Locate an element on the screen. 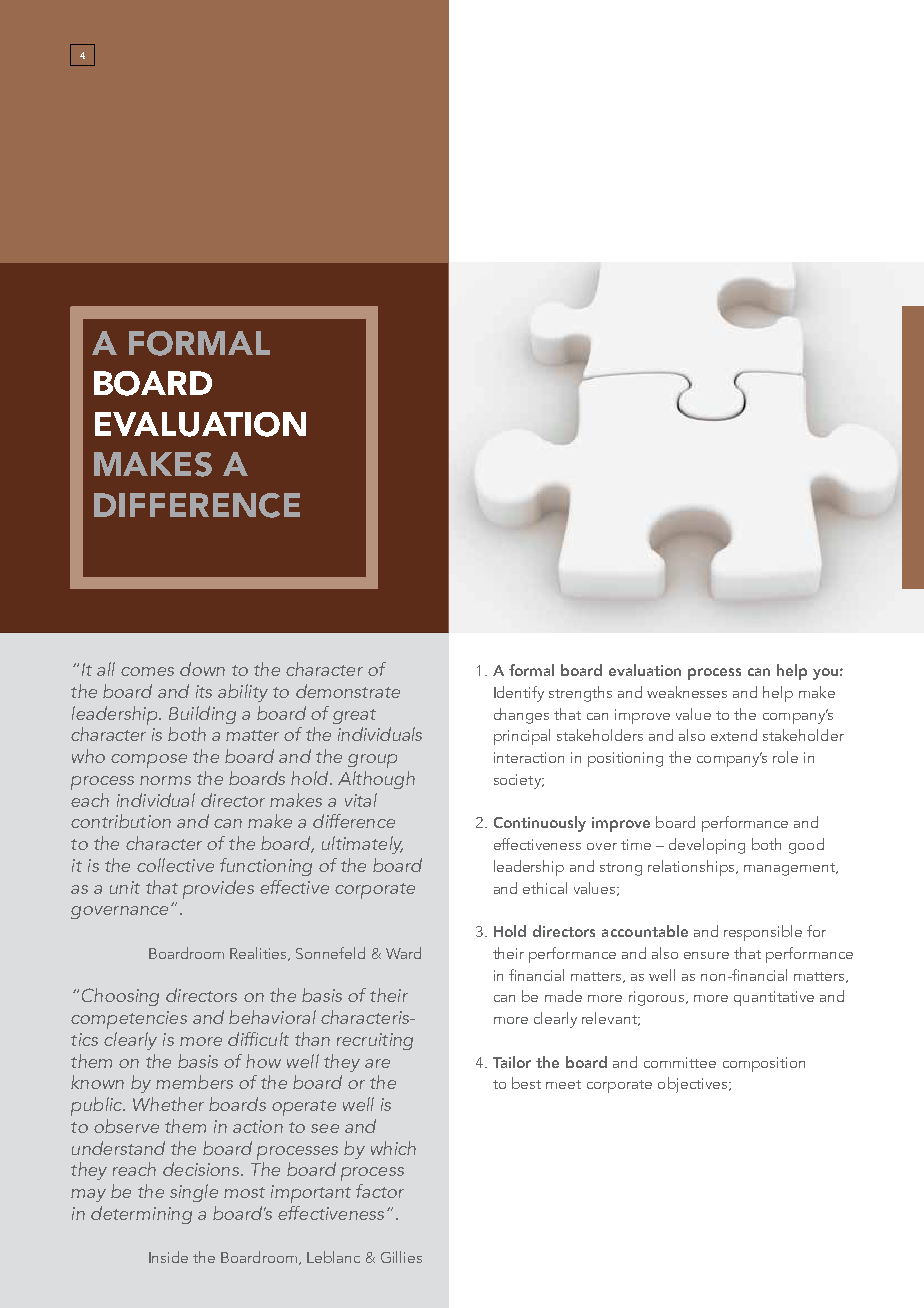 The image size is (924, 1308). Realities is located at coordinates (260, 954).
